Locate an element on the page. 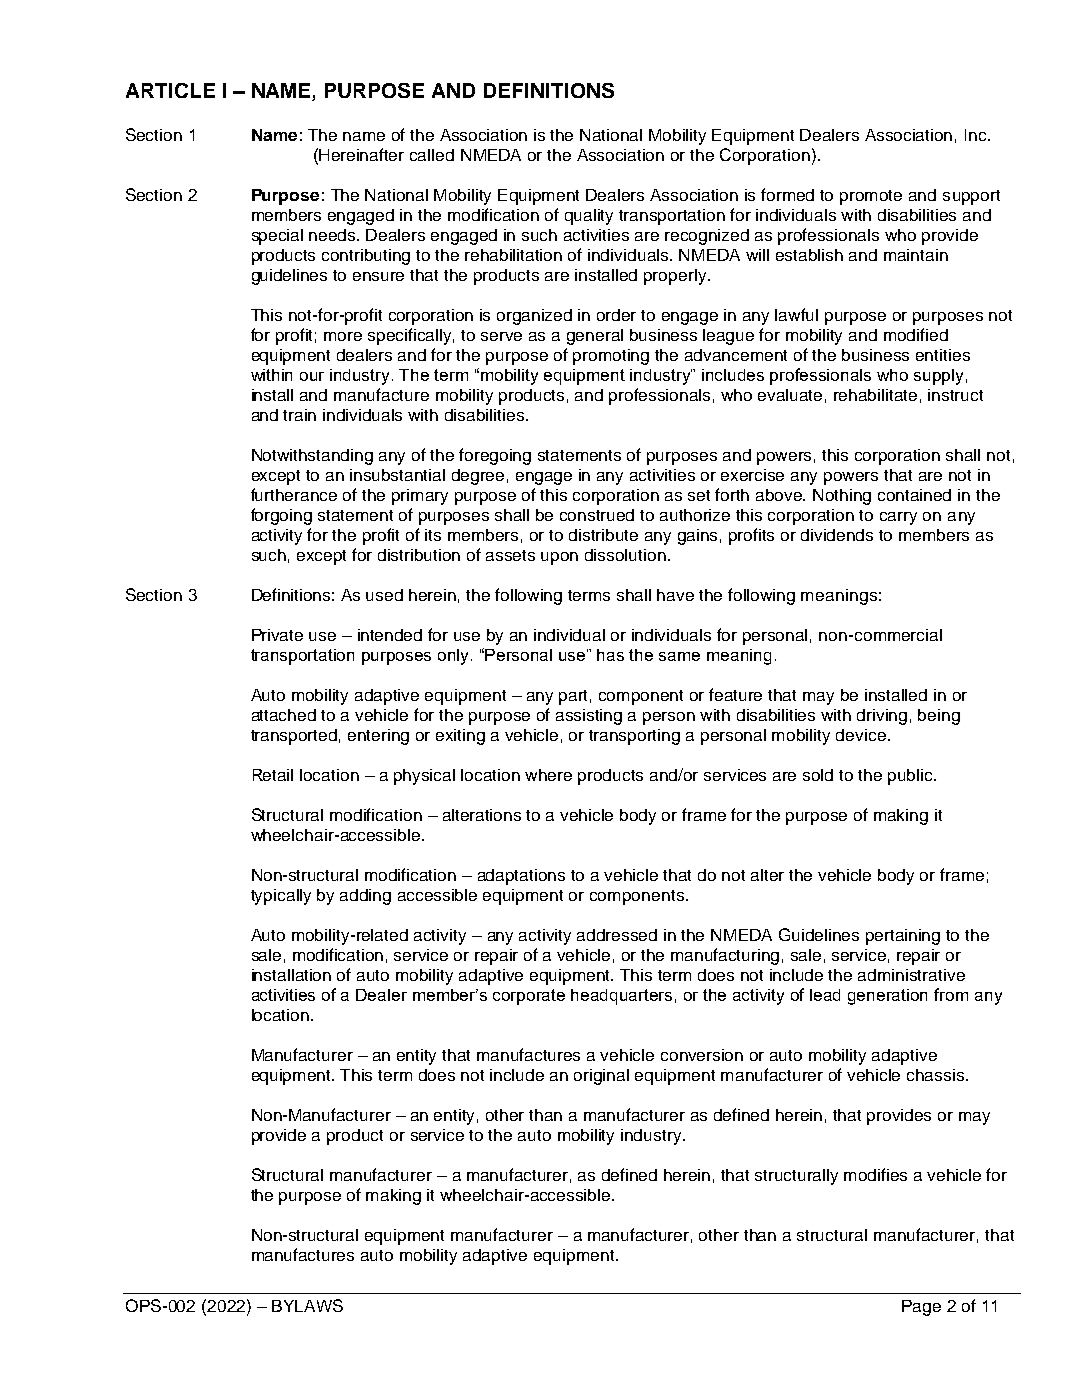  pertaining is located at coordinates (903, 937).
